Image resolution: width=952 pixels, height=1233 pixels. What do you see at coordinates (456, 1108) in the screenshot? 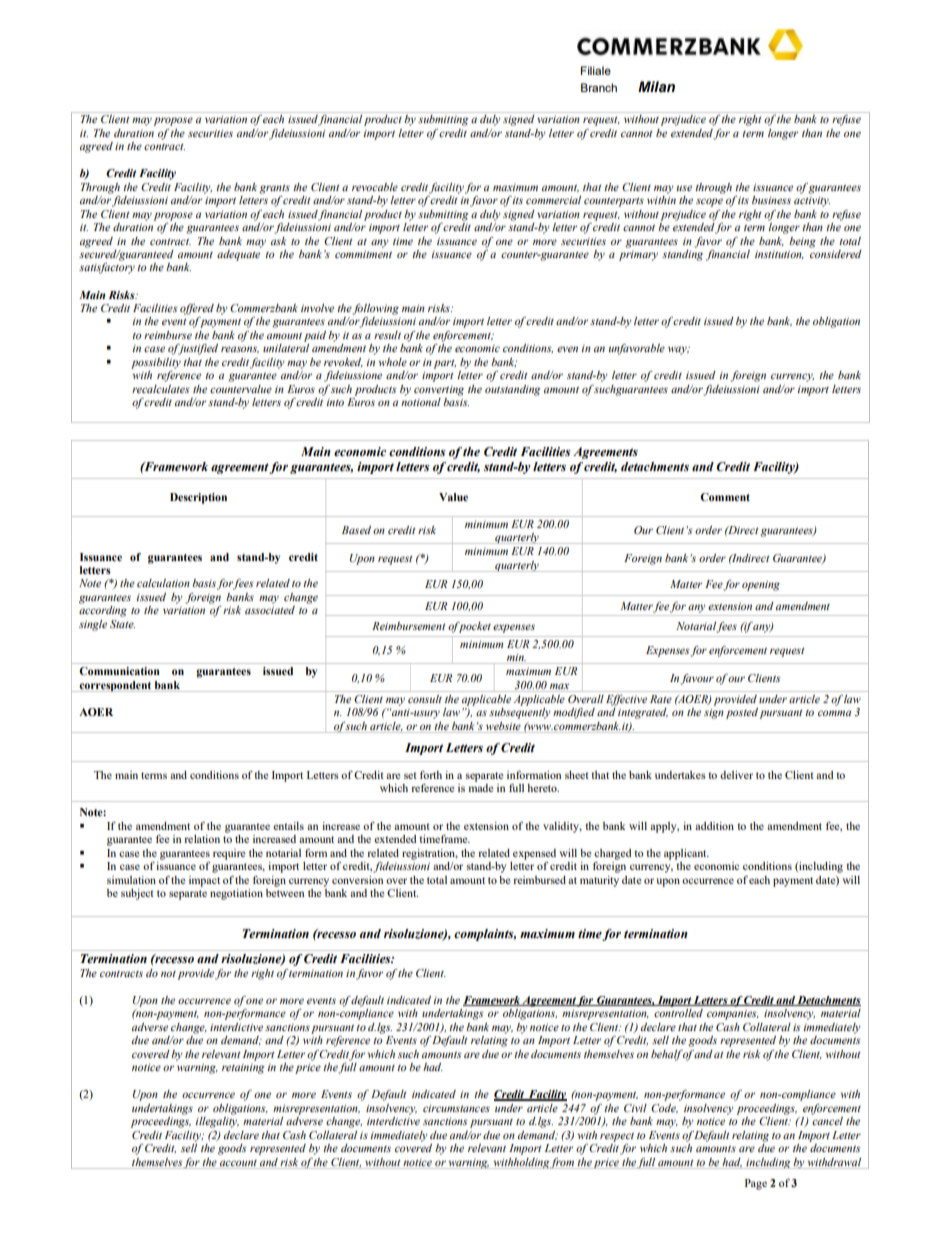
I see `circumstances` at bounding box center [456, 1108].
